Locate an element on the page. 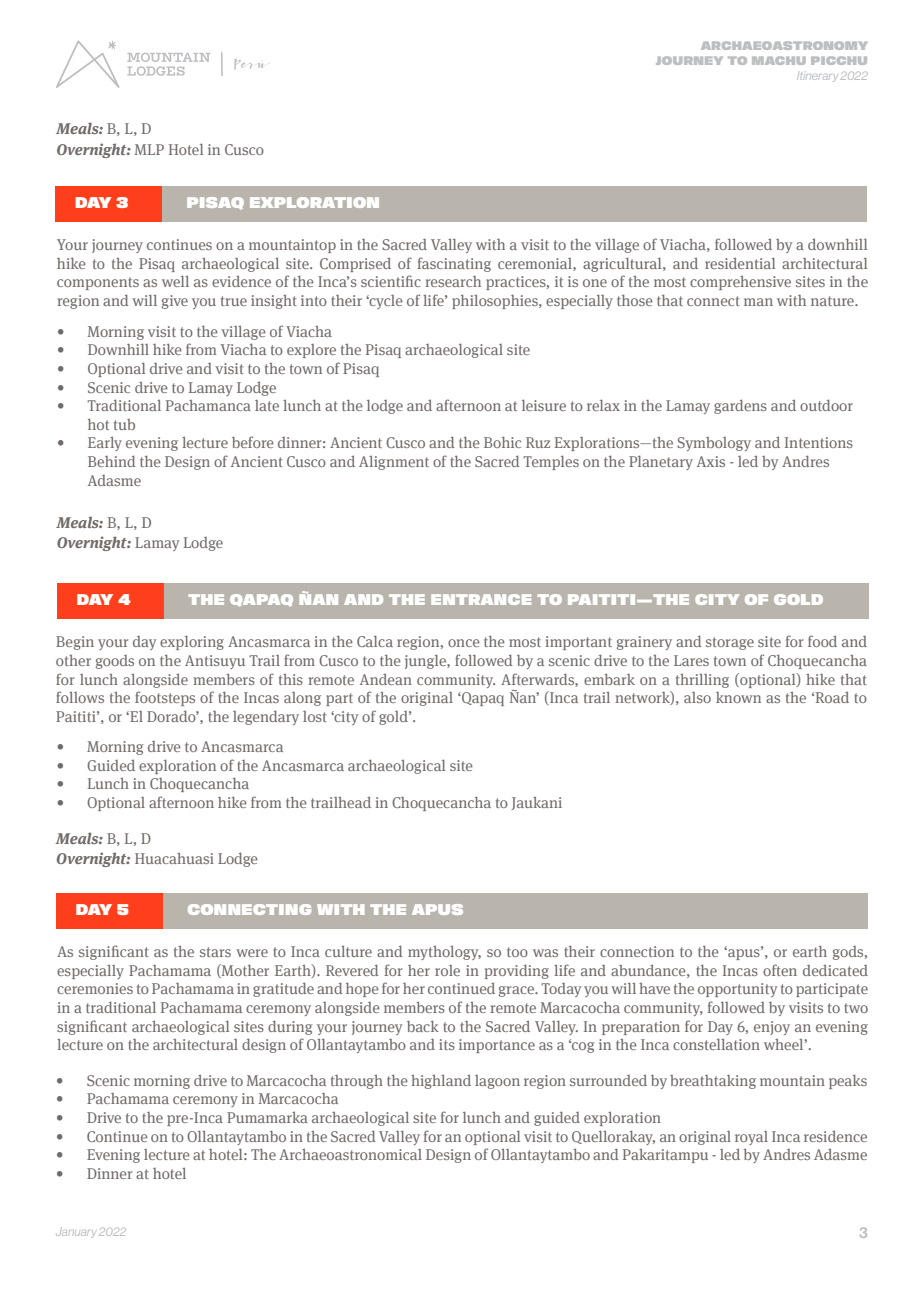 The image size is (924, 1308). exploring is located at coordinates (192, 643).
